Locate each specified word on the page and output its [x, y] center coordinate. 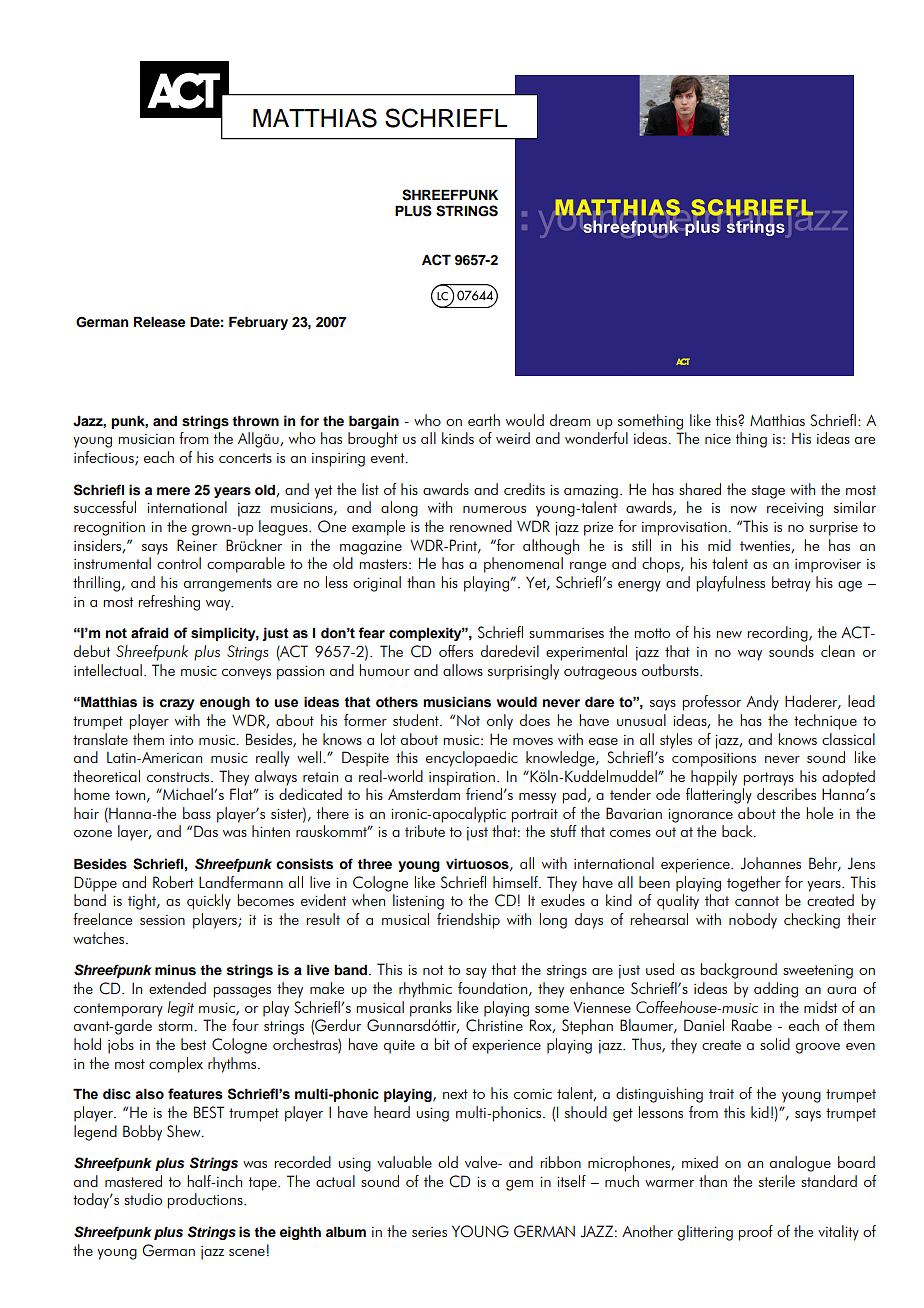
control [179, 563]
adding [776, 990]
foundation [492, 988]
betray [791, 584]
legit [181, 1009]
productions [206, 1201]
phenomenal [523, 565]
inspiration [462, 779]
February [258, 323]
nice [718, 439]
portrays [768, 779]
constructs [179, 777]
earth [484, 420]
